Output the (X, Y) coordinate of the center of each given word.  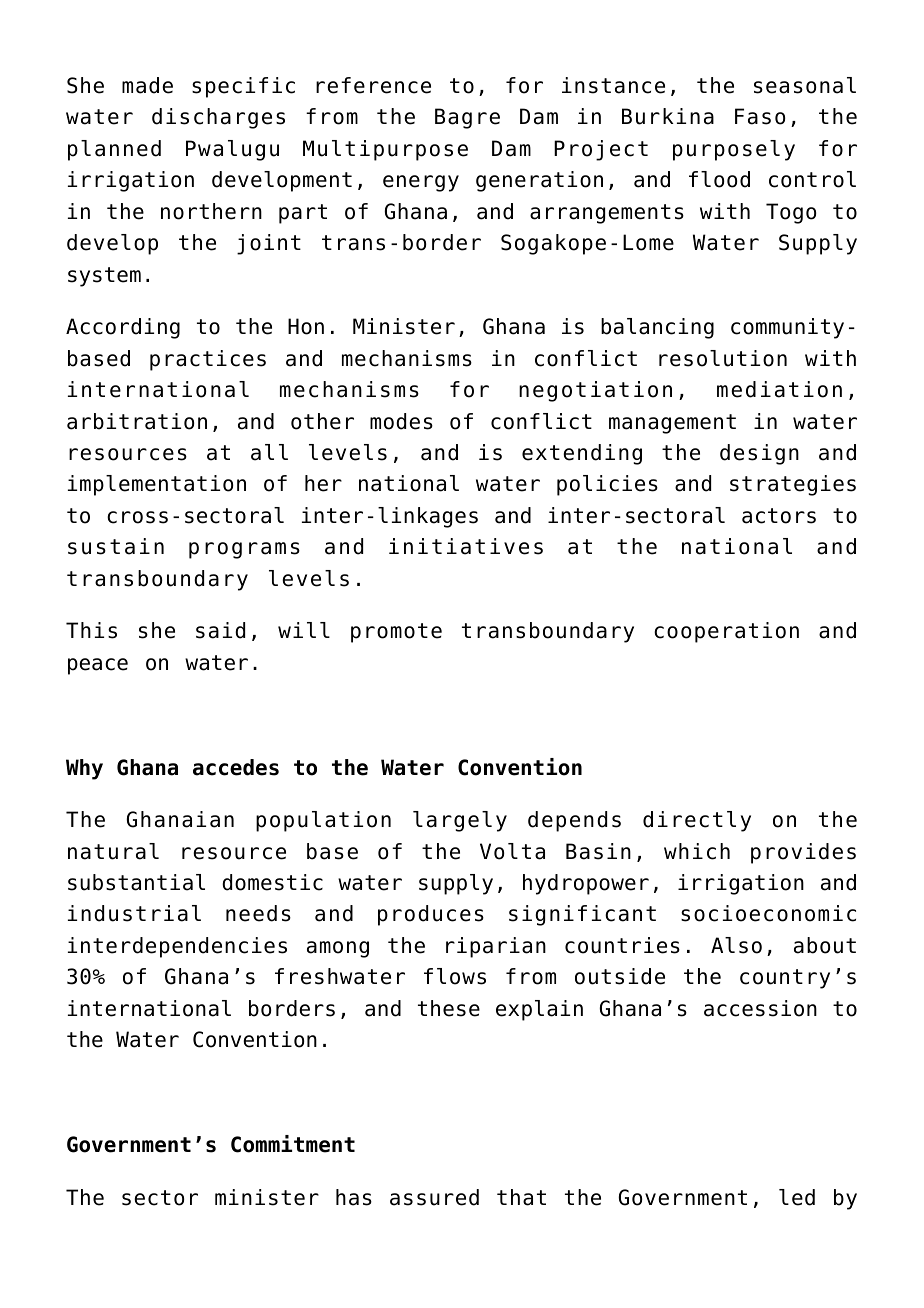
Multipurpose (385, 150)
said (220, 630)
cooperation (726, 632)
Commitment (293, 1144)
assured (434, 1197)
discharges (218, 118)
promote (396, 633)
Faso (760, 116)
